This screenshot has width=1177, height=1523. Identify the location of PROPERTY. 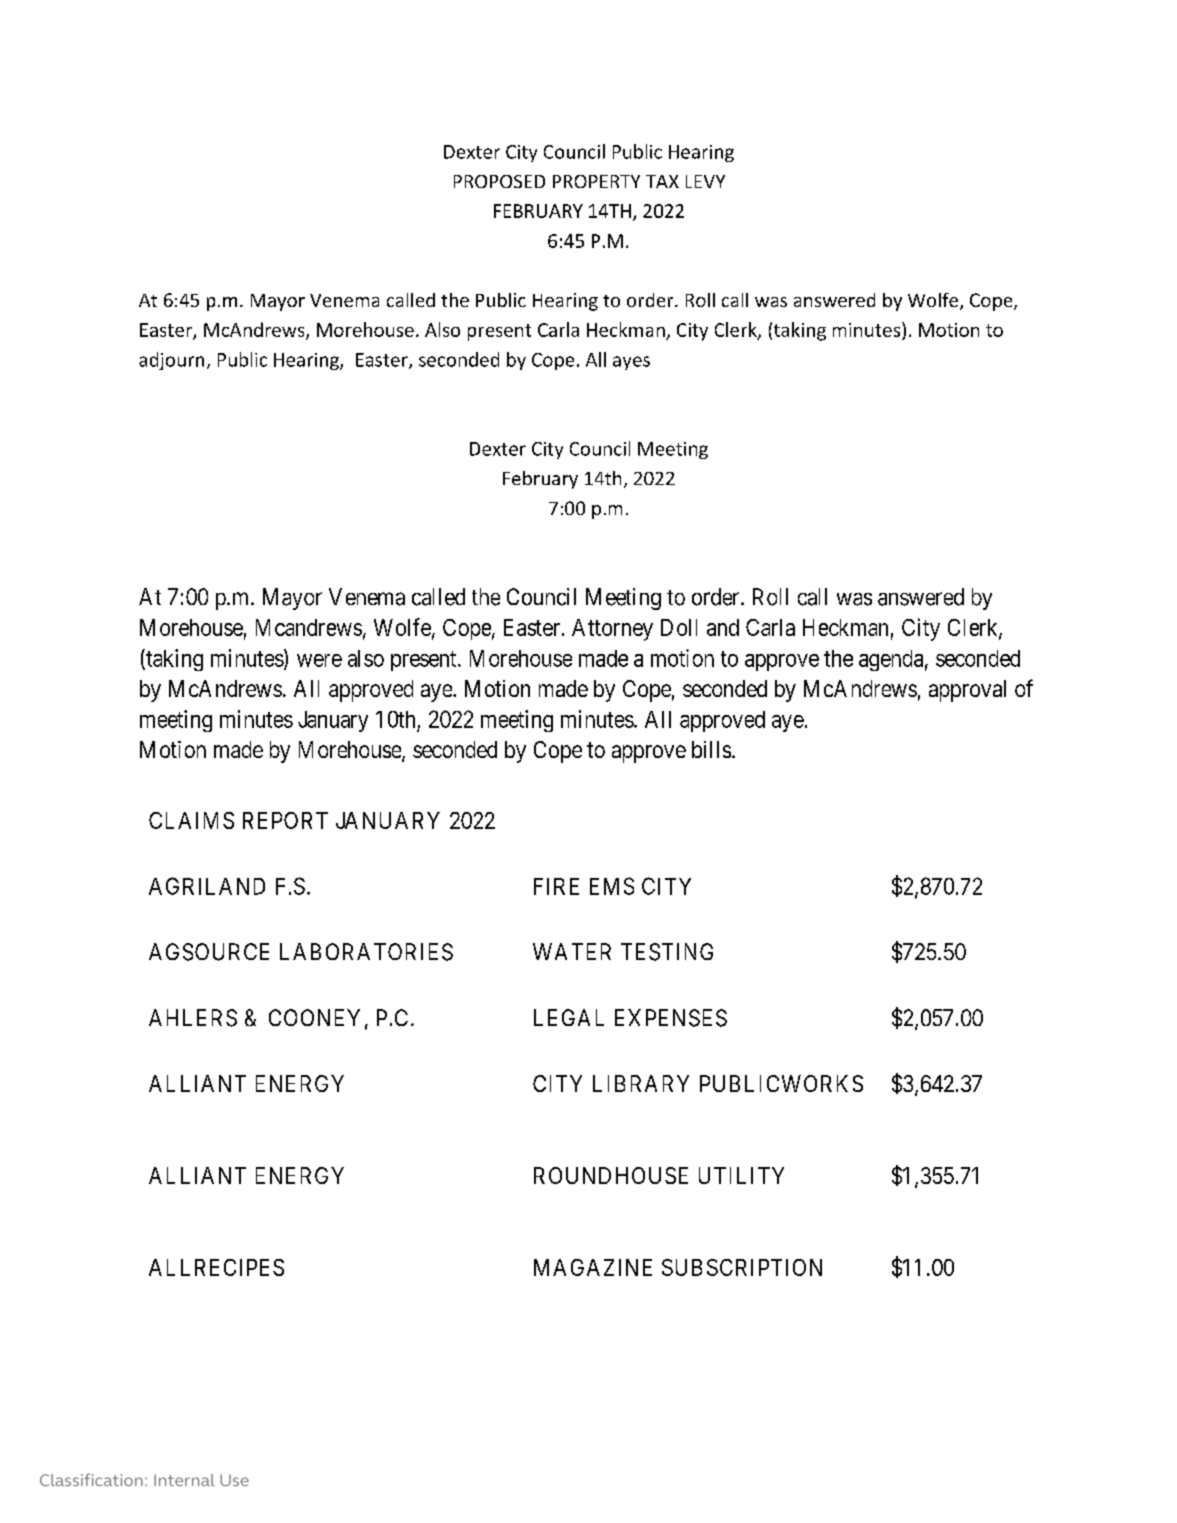
(596, 181).
